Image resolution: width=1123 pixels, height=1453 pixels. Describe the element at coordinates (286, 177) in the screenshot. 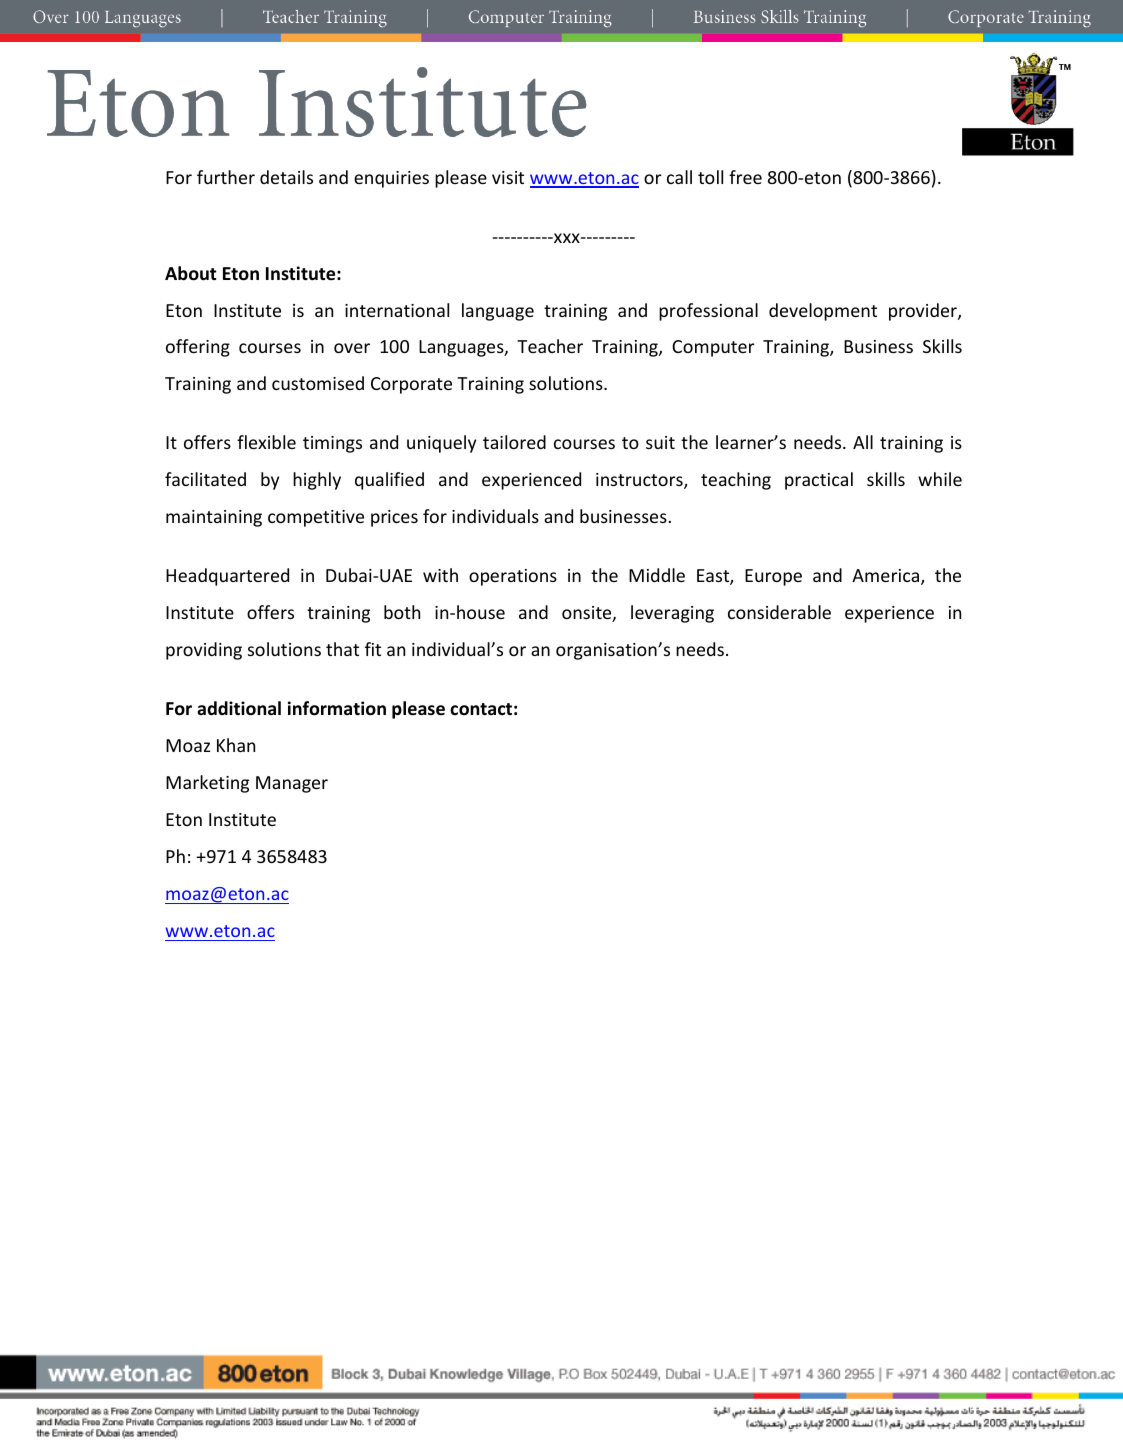

I see `details` at that location.
